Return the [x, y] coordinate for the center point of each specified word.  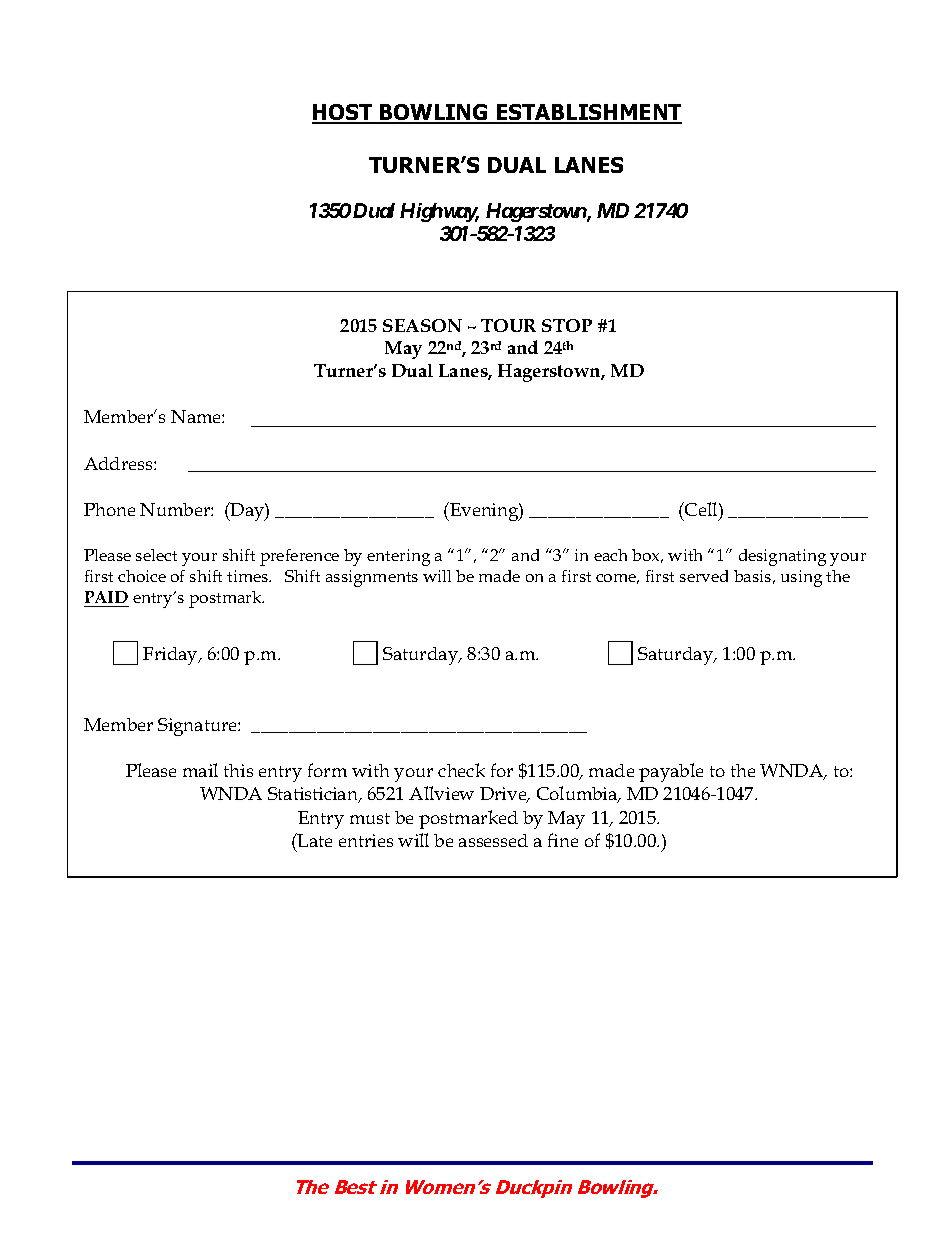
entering [398, 557]
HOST [343, 113]
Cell [701, 509]
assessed [493, 840]
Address [119, 463]
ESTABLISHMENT [588, 113]
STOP [567, 325]
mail [200, 770]
